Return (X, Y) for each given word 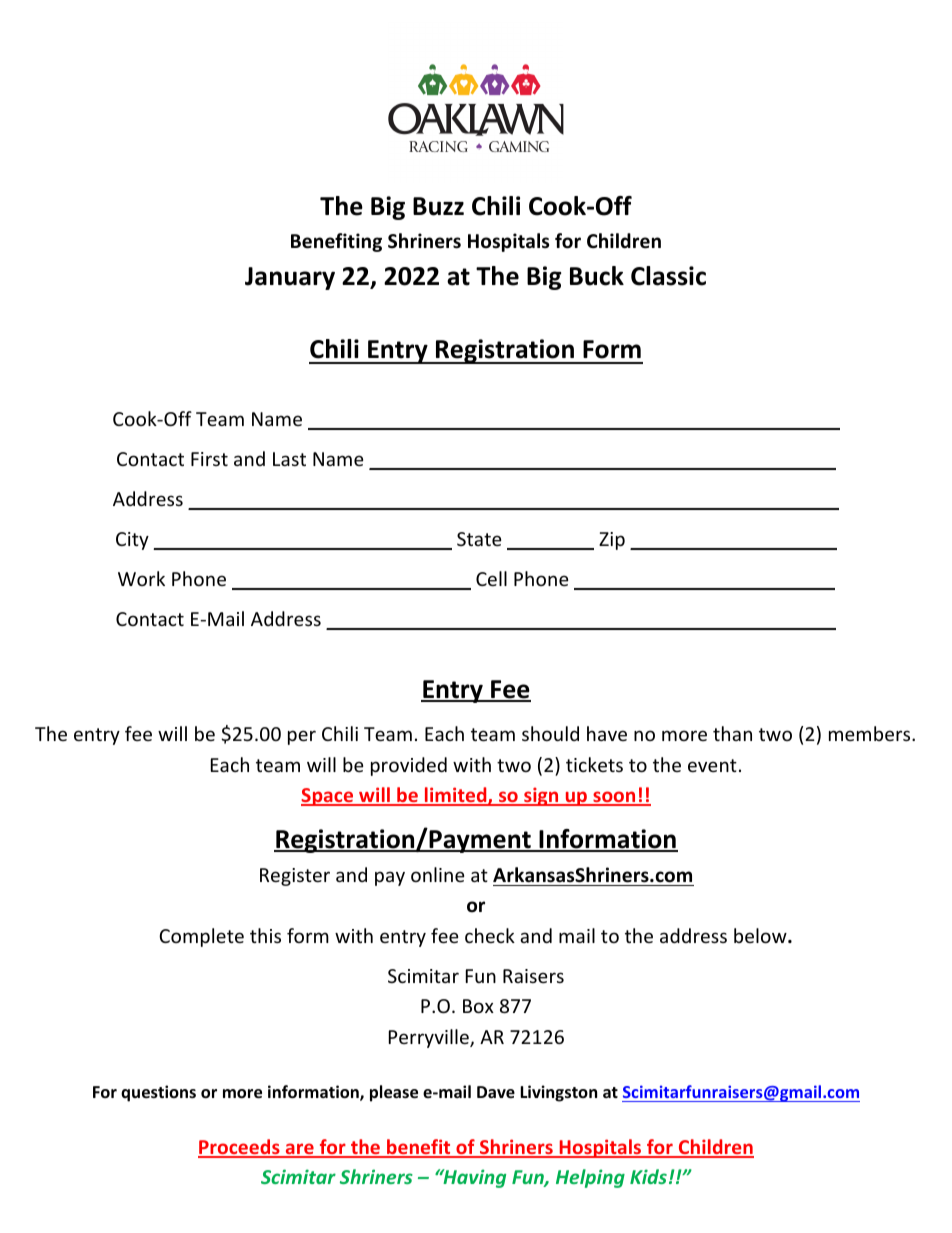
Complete (201, 937)
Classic (668, 276)
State (479, 539)
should (550, 733)
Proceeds (240, 1148)
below (761, 935)
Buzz (438, 206)
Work (141, 578)
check (490, 935)
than (732, 733)
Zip (612, 541)
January (290, 278)
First (209, 459)
